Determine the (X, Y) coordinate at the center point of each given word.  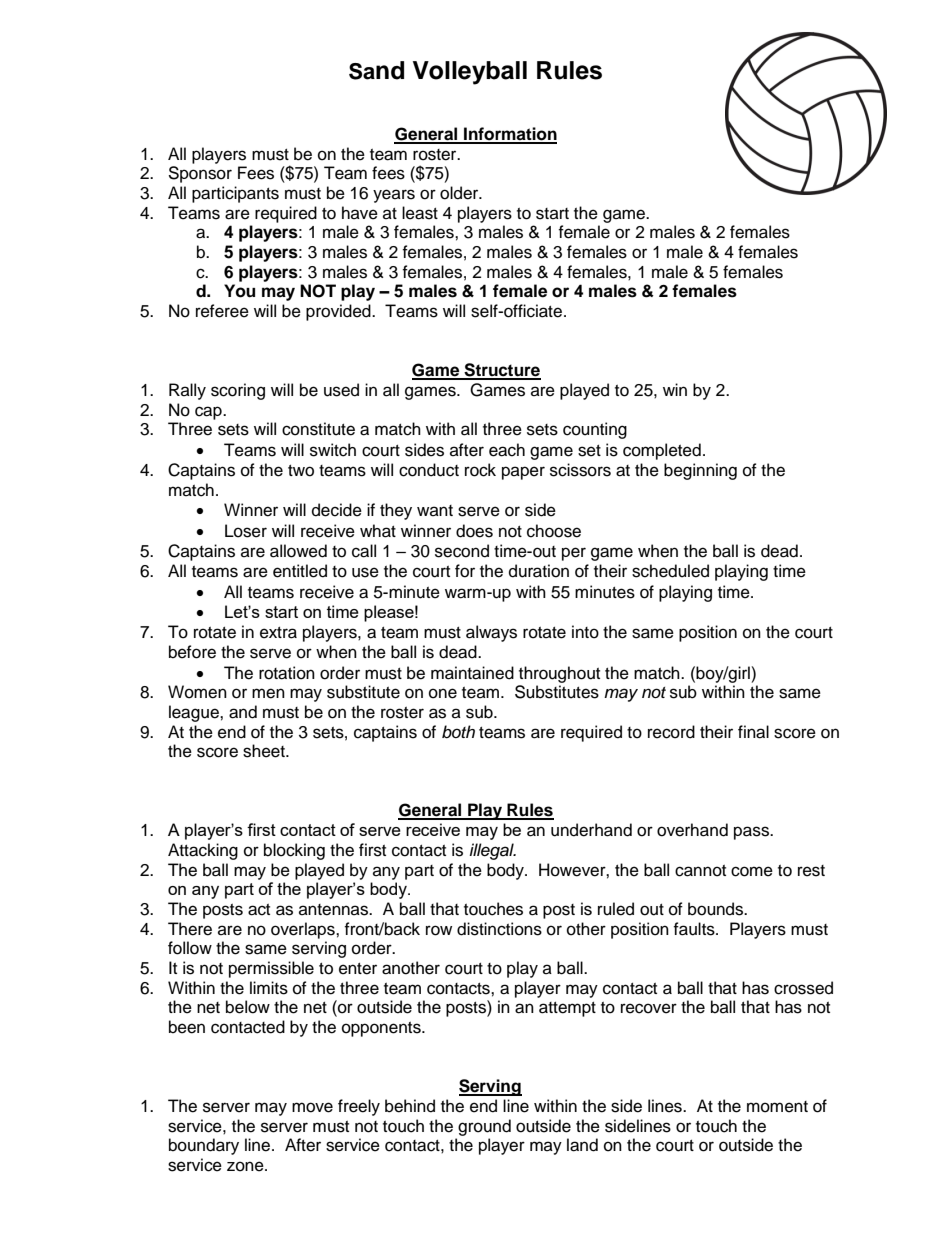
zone (246, 1166)
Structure (501, 371)
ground (484, 1127)
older (460, 193)
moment (777, 1107)
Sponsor (200, 174)
